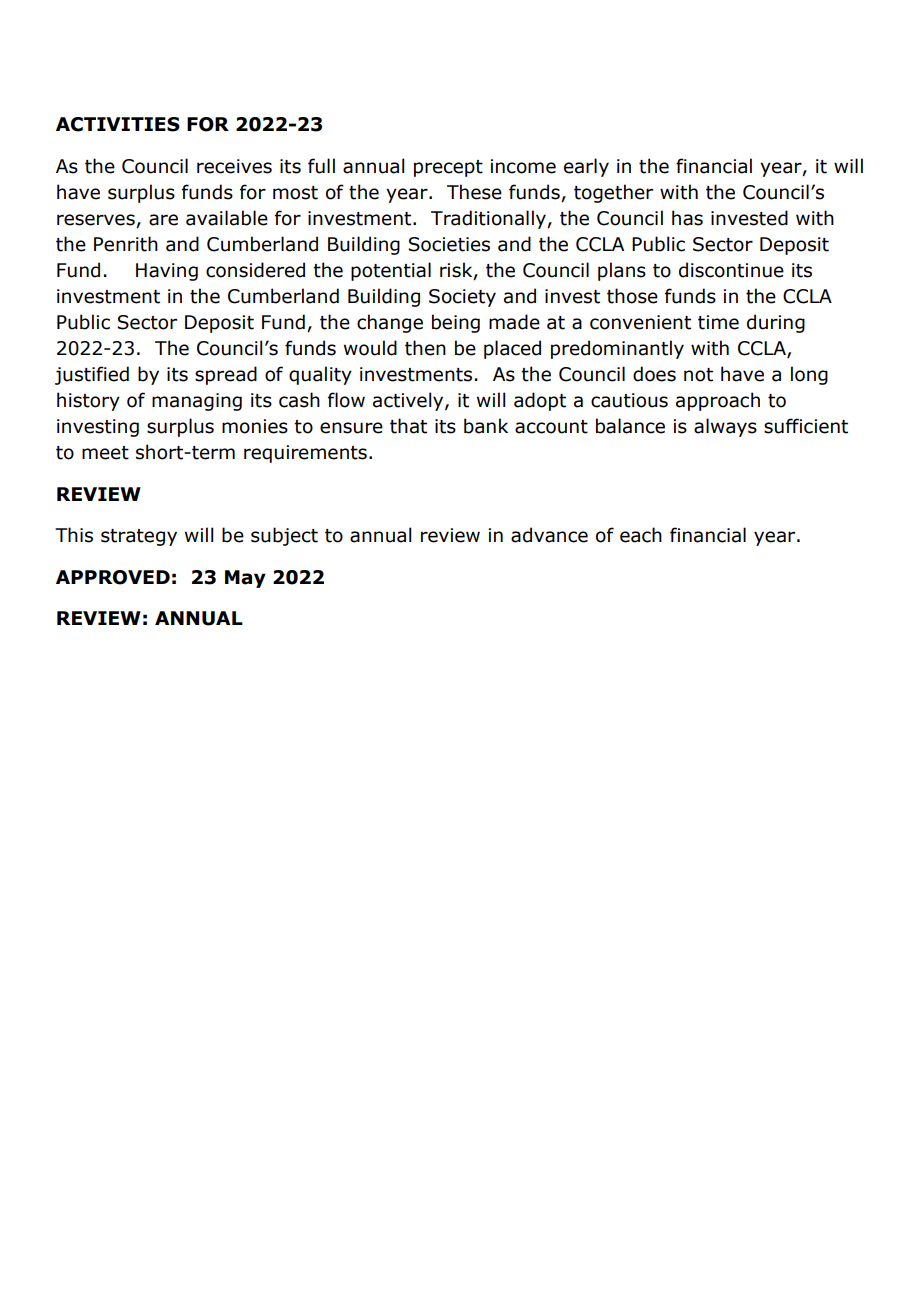  What do you see at coordinates (549, 535) in the screenshot?
I see `advance` at bounding box center [549, 535].
